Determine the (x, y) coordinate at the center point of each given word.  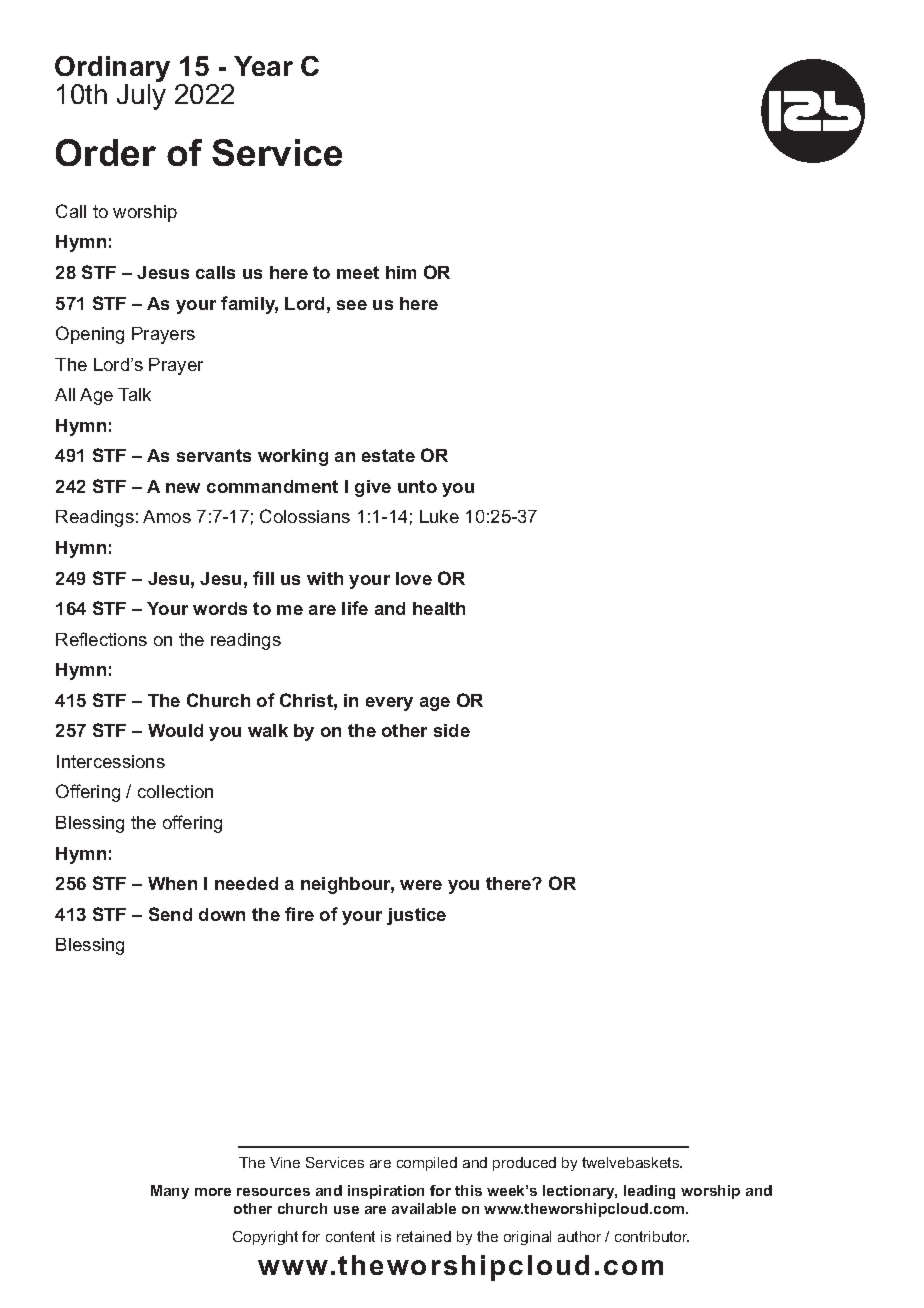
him (401, 272)
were (421, 885)
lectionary (580, 1192)
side (452, 730)
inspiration (386, 1192)
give (373, 488)
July (141, 97)
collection (175, 791)
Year (263, 66)
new (183, 488)
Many (170, 1192)
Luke (439, 516)
